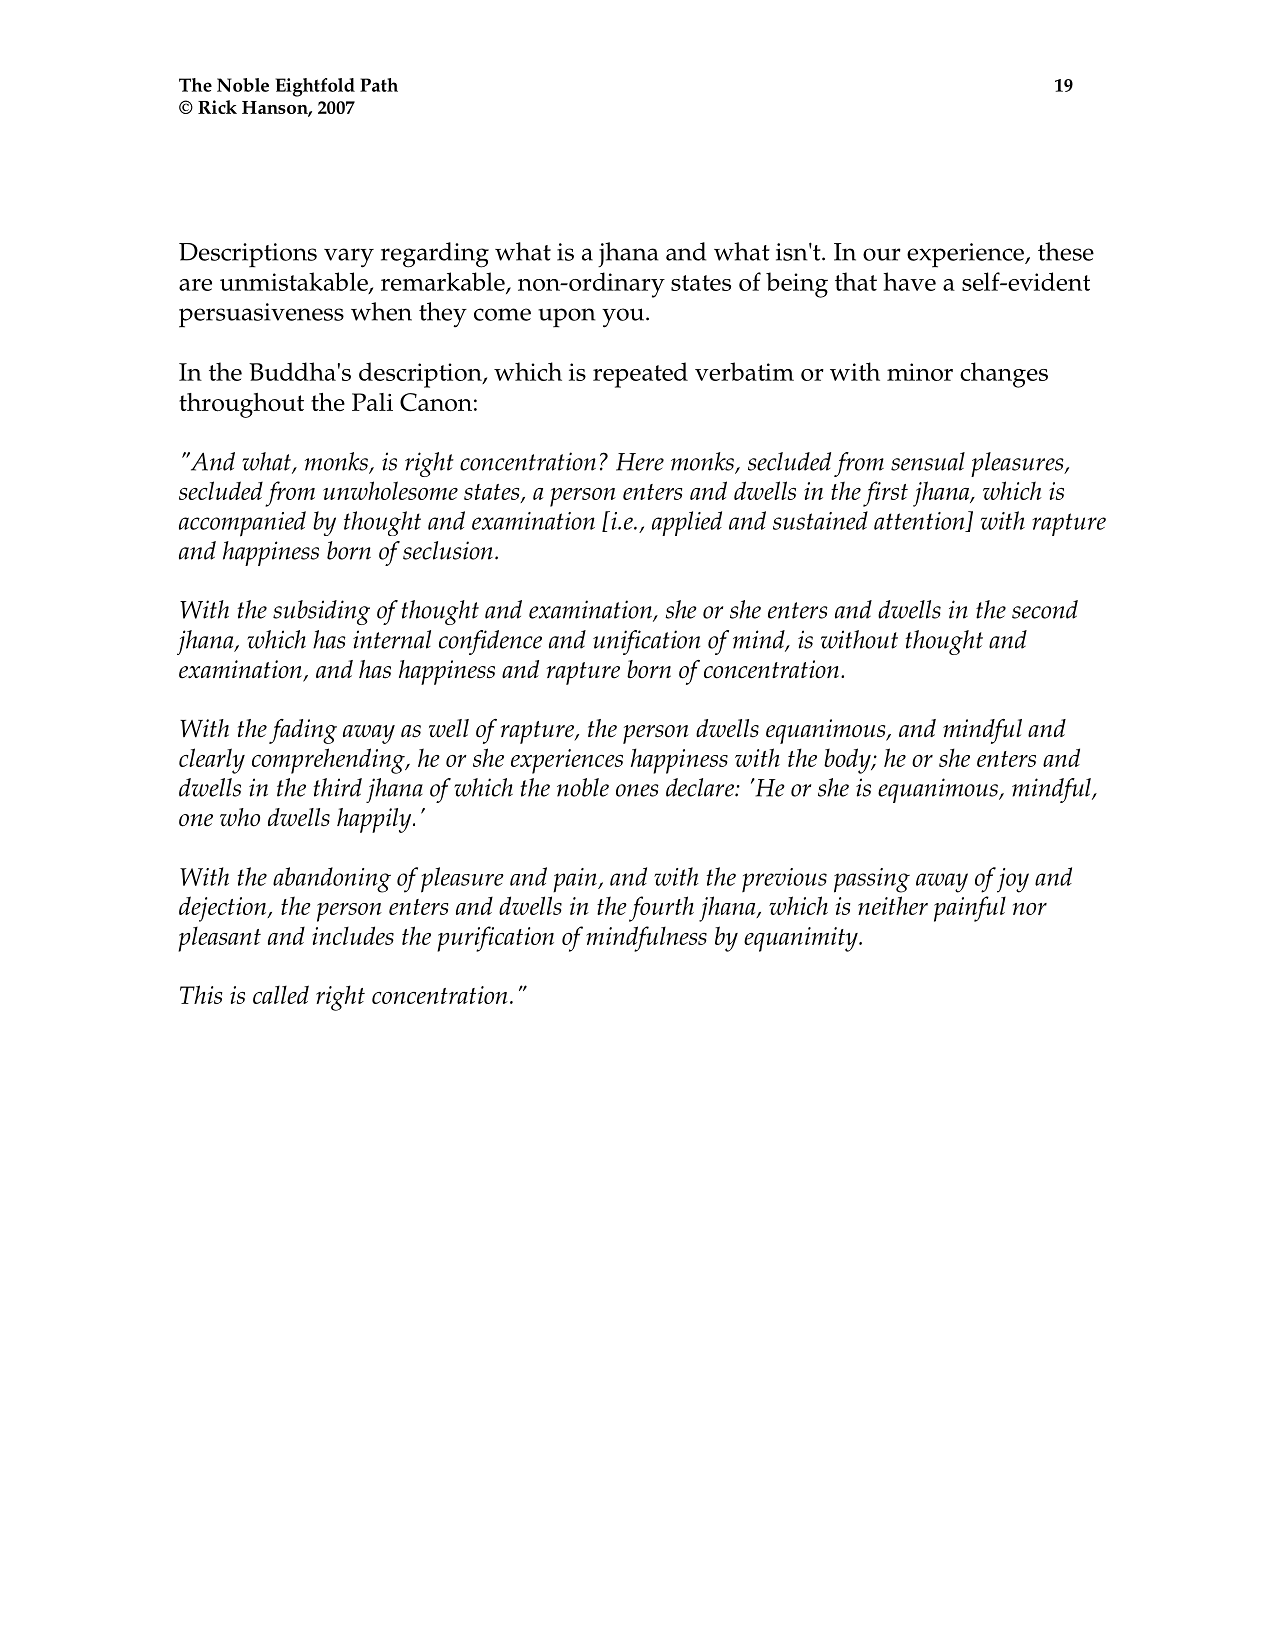 The image size is (1267, 1639). What do you see at coordinates (893, 905) in the screenshot?
I see `neither` at bounding box center [893, 905].
